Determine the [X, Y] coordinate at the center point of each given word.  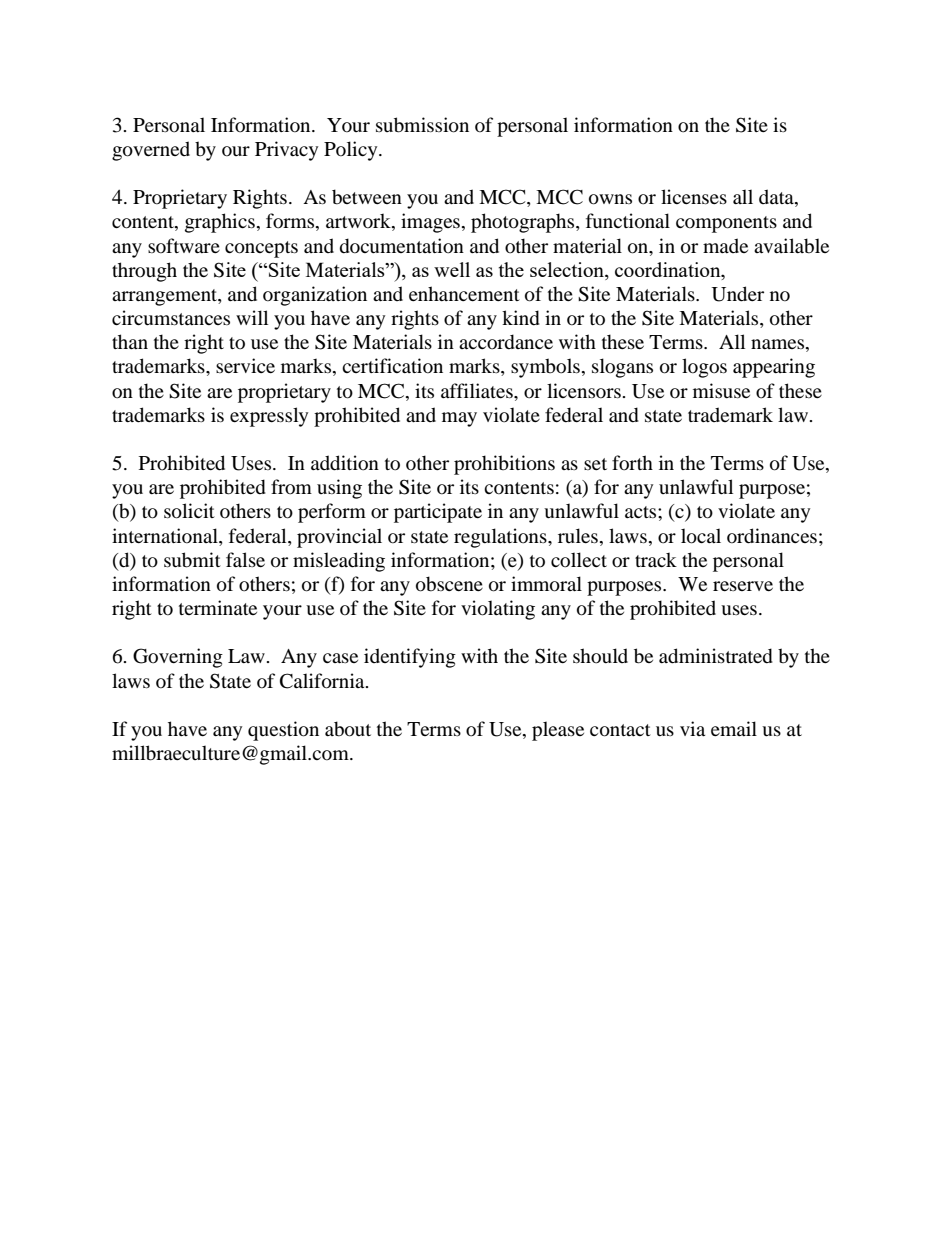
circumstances [171, 318]
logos [704, 368]
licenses [694, 196]
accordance [506, 342]
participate [438, 513]
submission [422, 125]
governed [151, 151]
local [701, 536]
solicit [189, 511]
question [283, 731]
